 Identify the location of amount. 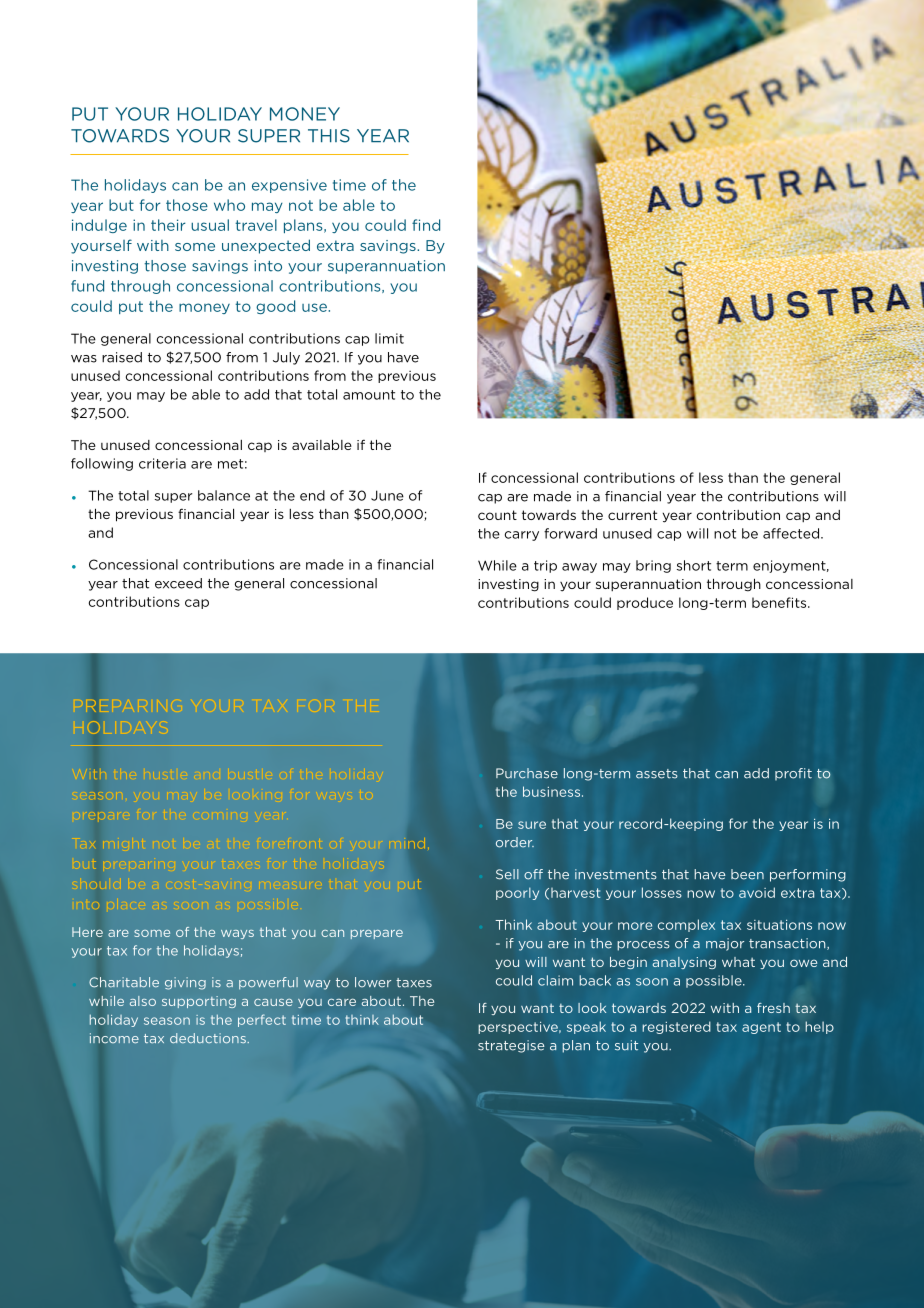
(369, 395).
